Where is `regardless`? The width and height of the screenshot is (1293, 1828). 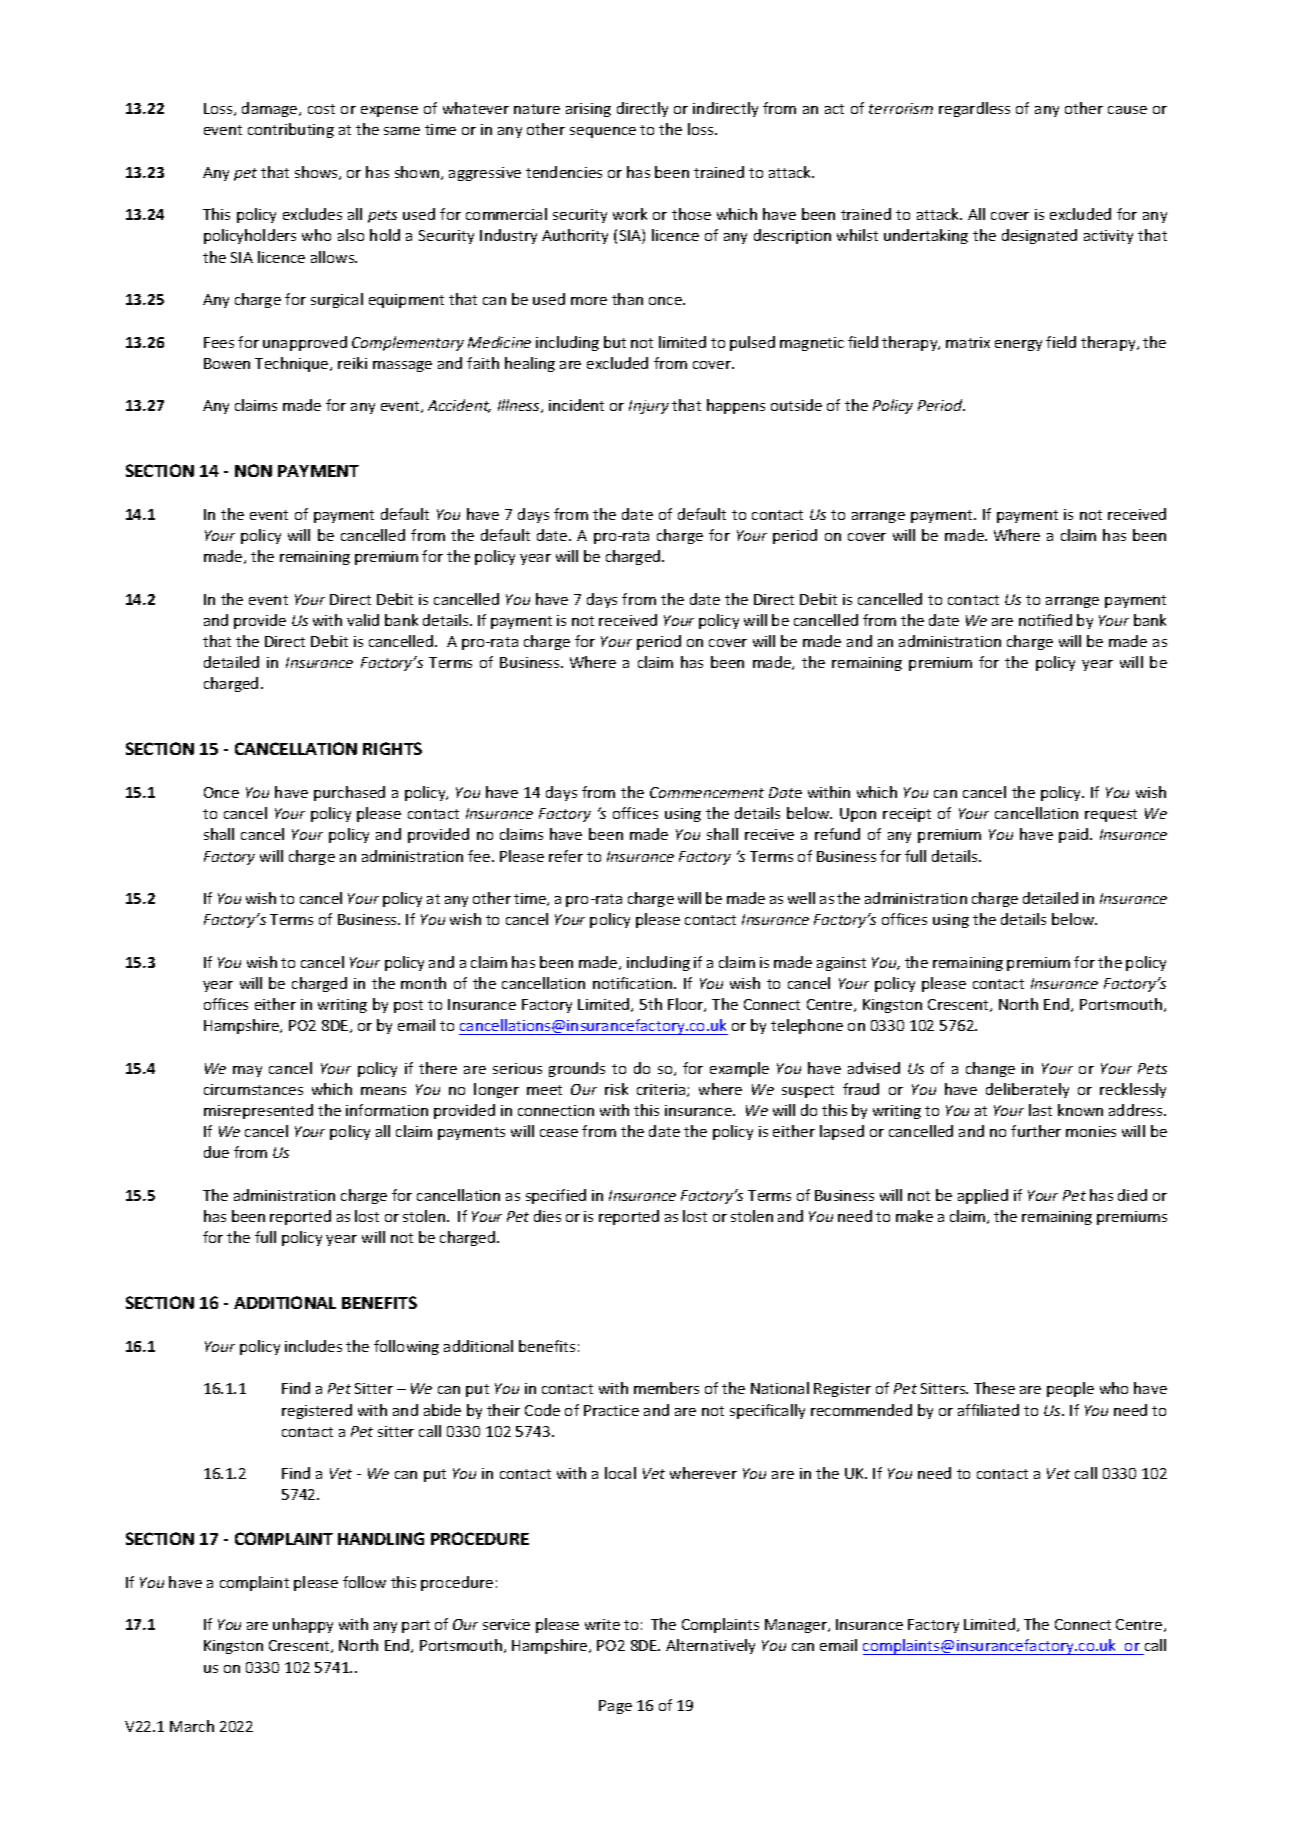
regardless is located at coordinates (974, 109).
